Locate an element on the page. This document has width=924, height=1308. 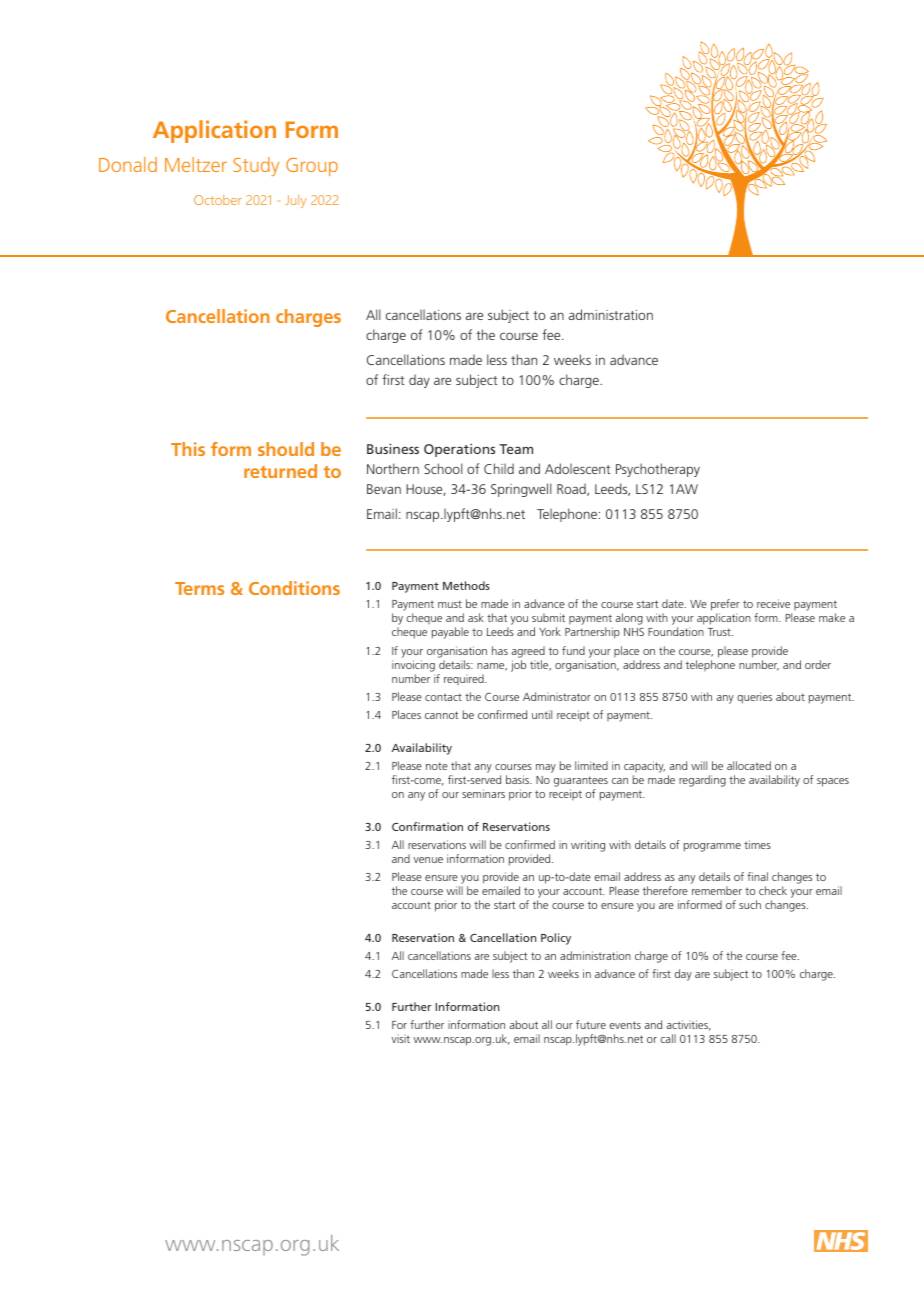
ask is located at coordinates (476, 617).
